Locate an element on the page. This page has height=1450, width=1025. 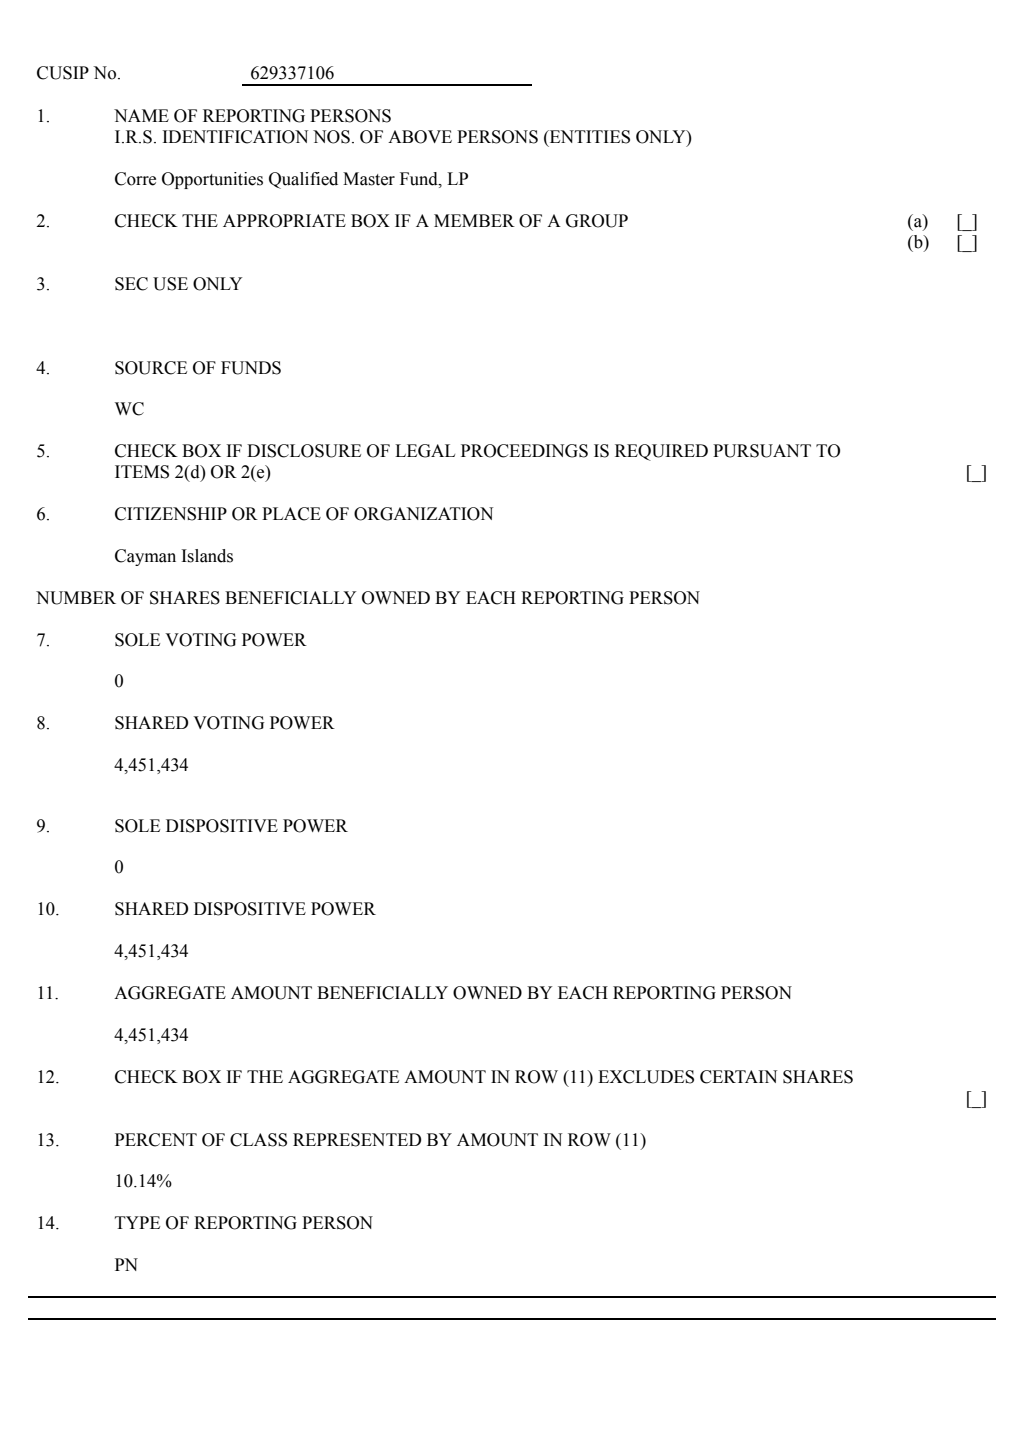
TYPE is located at coordinates (137, 1222).
